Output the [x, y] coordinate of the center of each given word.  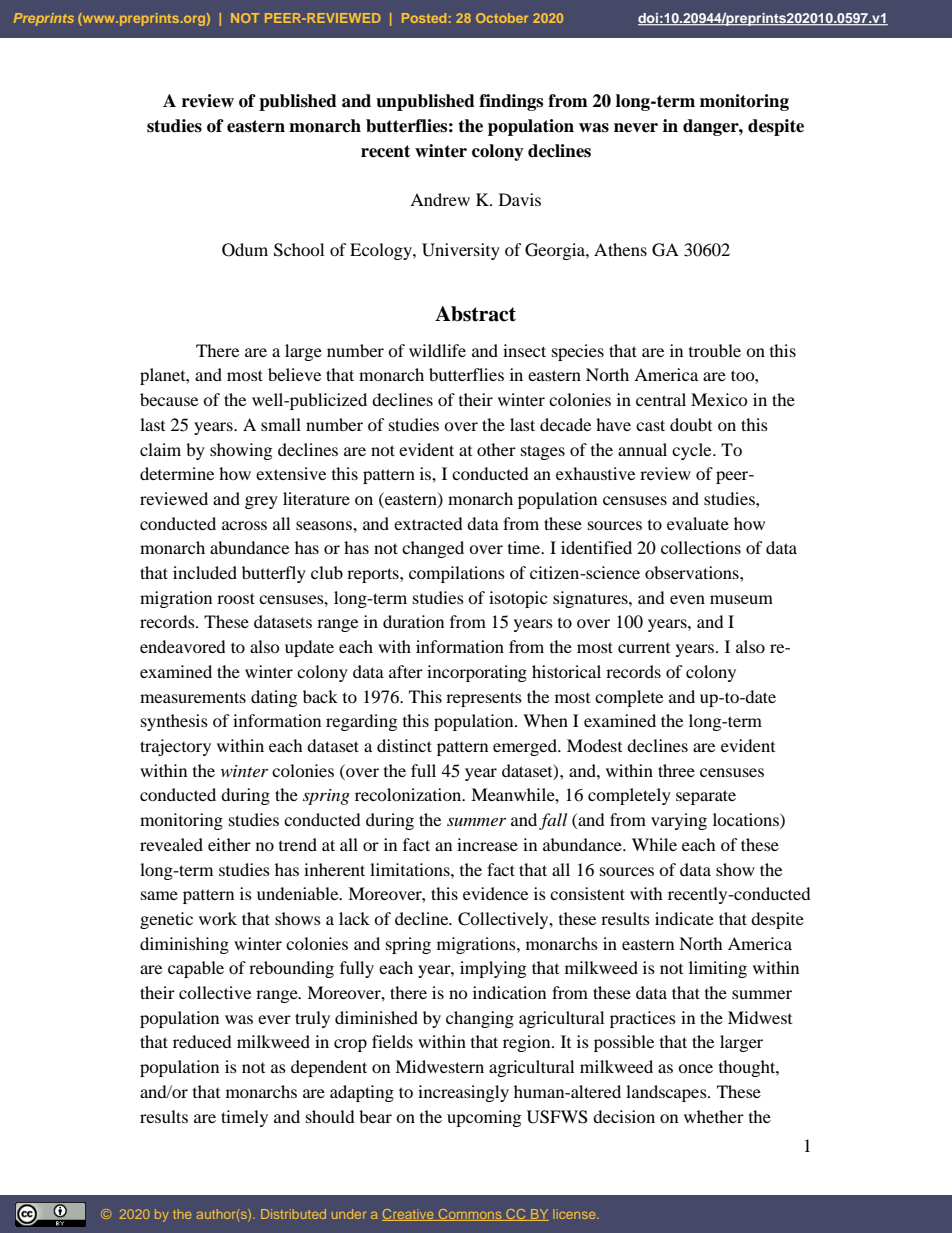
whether [714, 1116]
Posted [424, 18]
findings [511, 102]
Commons [470, 1215]
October [502, 18]
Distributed [293, 1214]
